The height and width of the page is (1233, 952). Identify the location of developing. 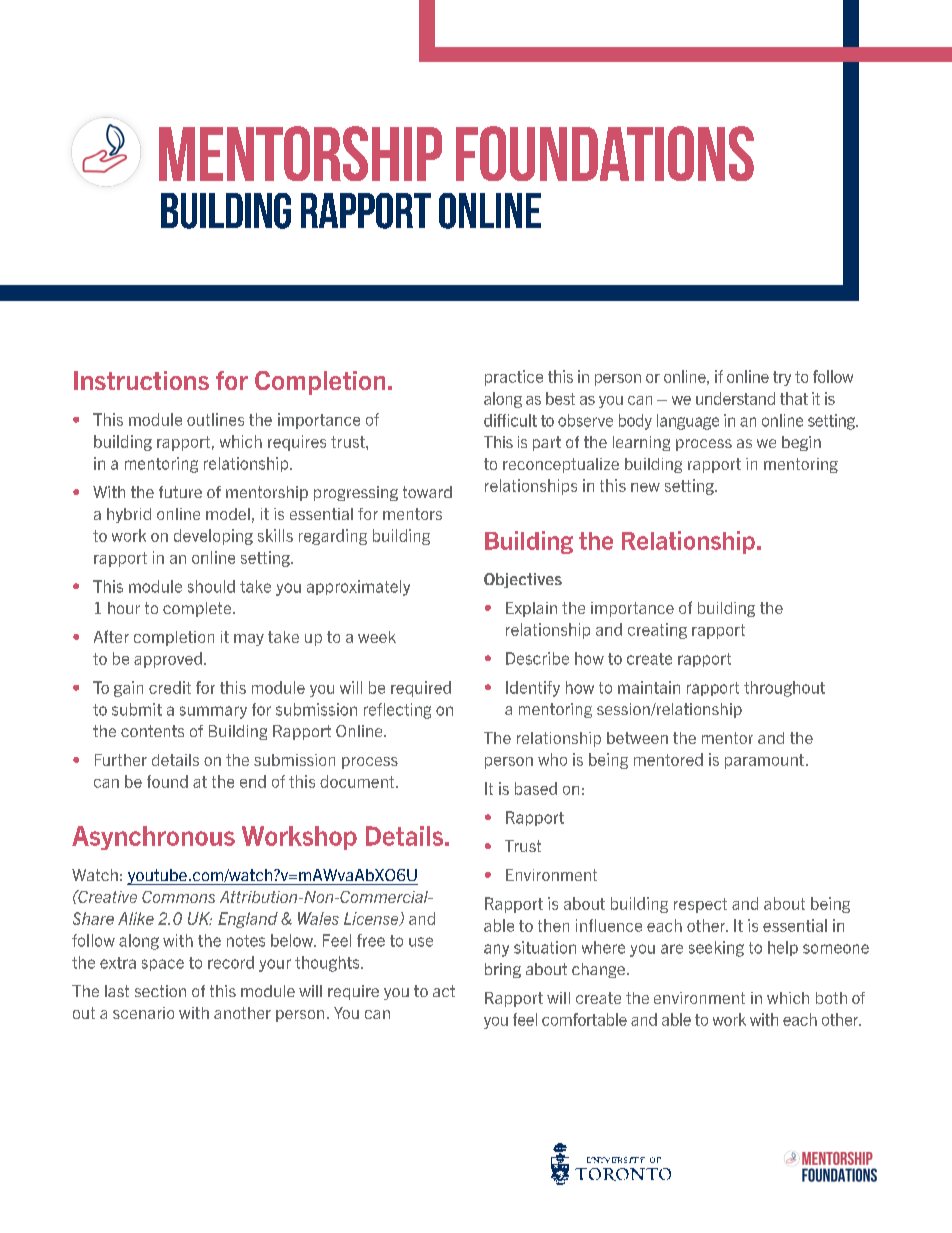
(213, 537).
